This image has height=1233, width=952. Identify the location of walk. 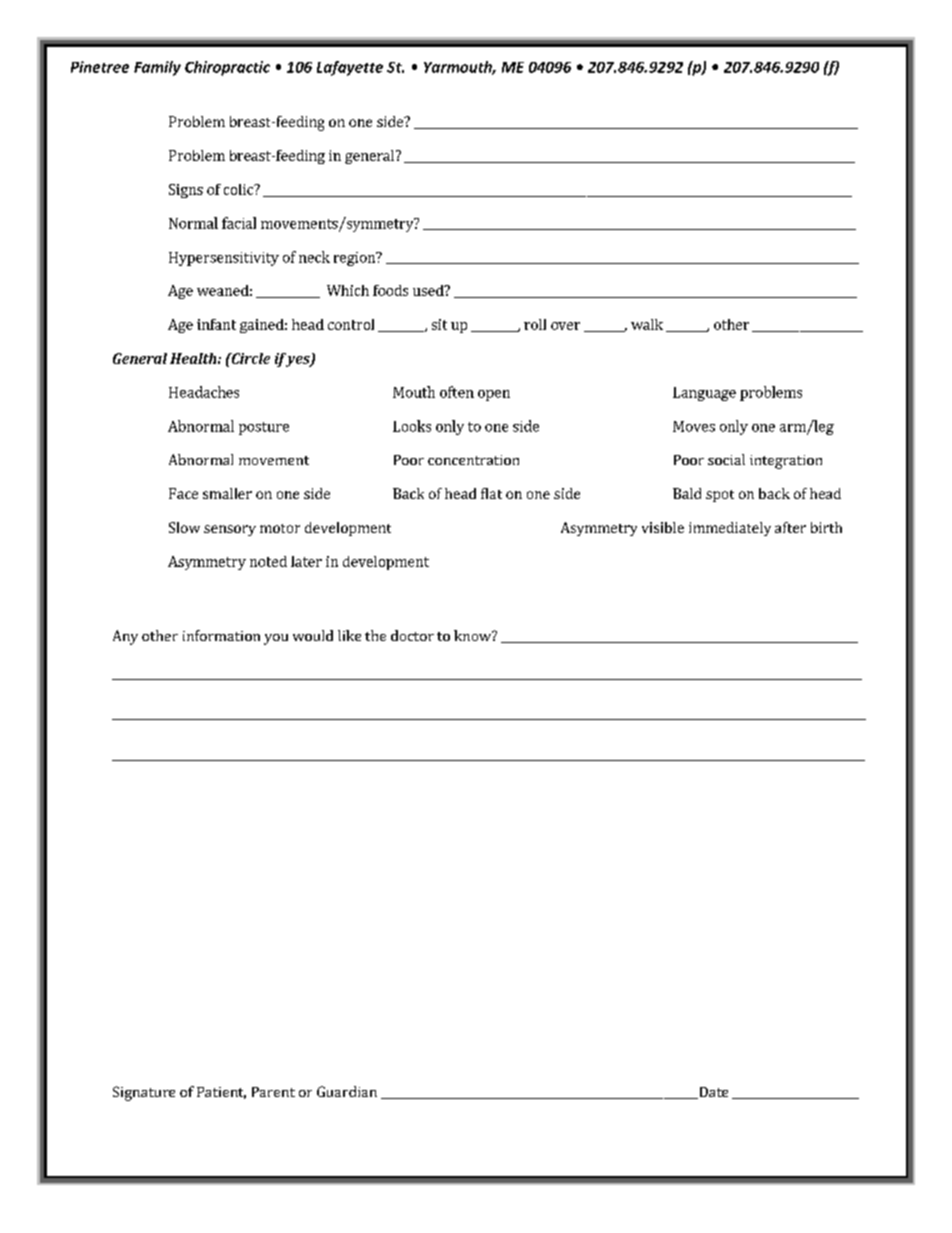
(647, 324).
